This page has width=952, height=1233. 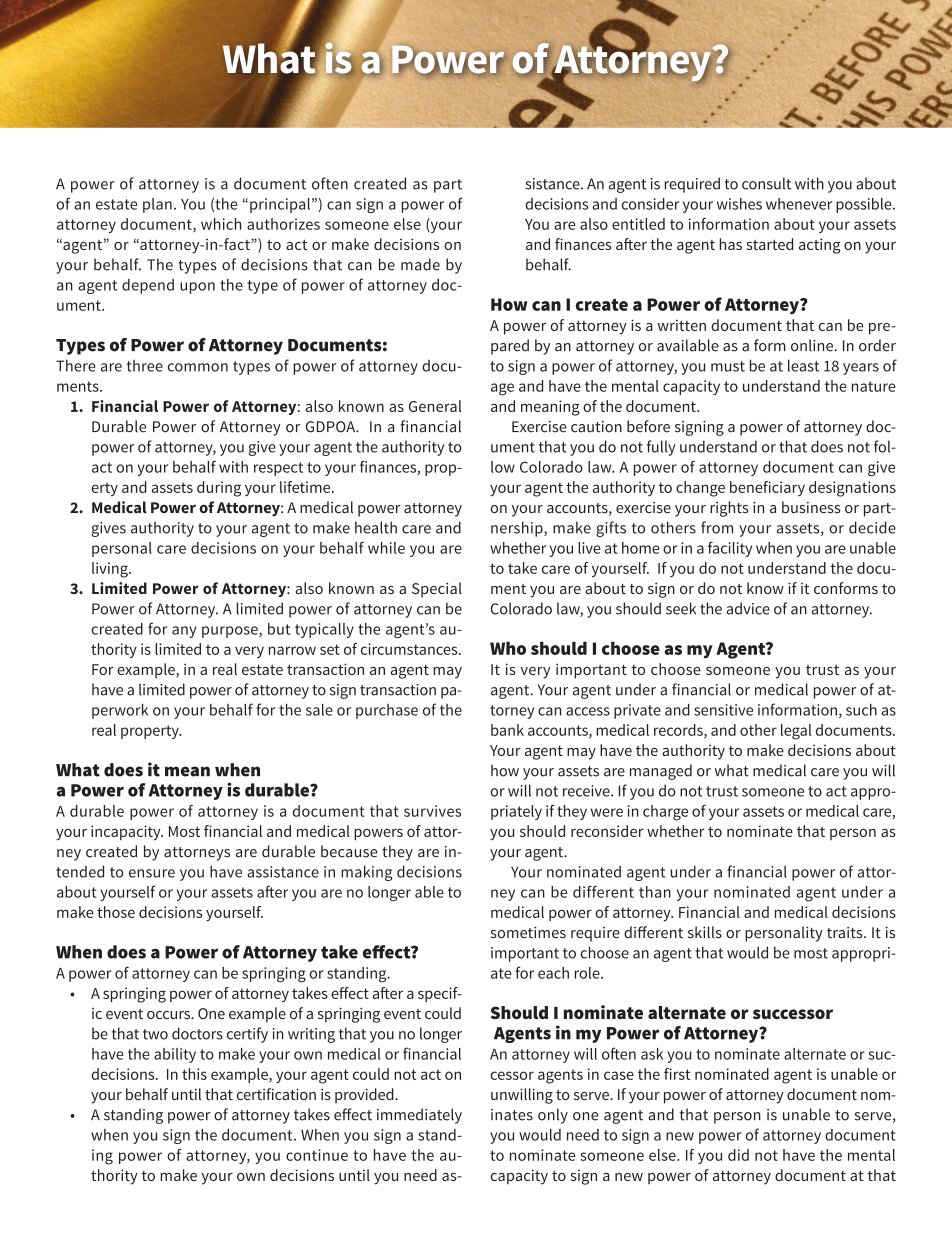 I want to click on immediately, so click(x=419, y=1116).
